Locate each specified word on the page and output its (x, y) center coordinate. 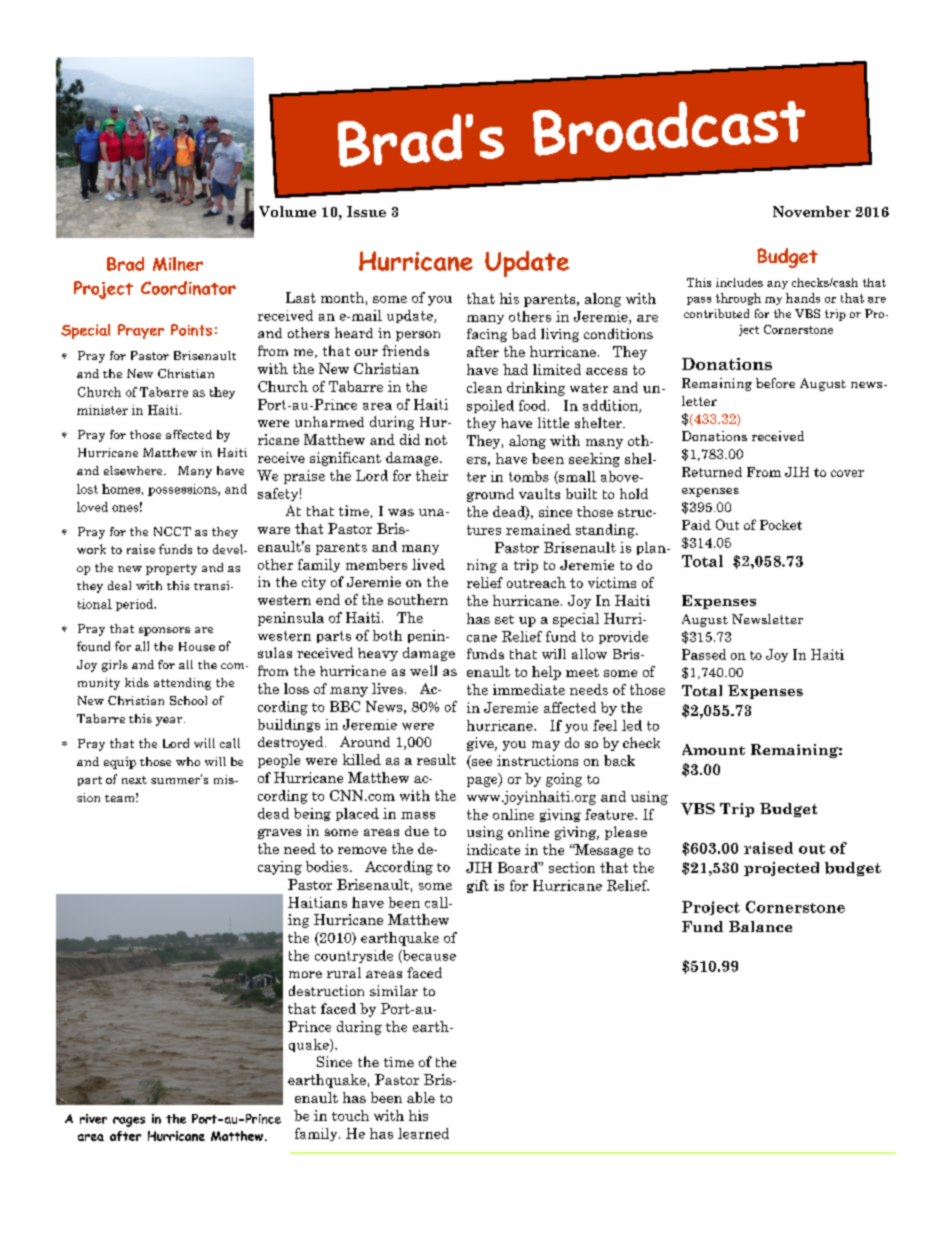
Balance (760, 926)
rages (129, 1122)
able (421, 1097)
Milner (178, 264)
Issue (366, 211)
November (812, 211)
